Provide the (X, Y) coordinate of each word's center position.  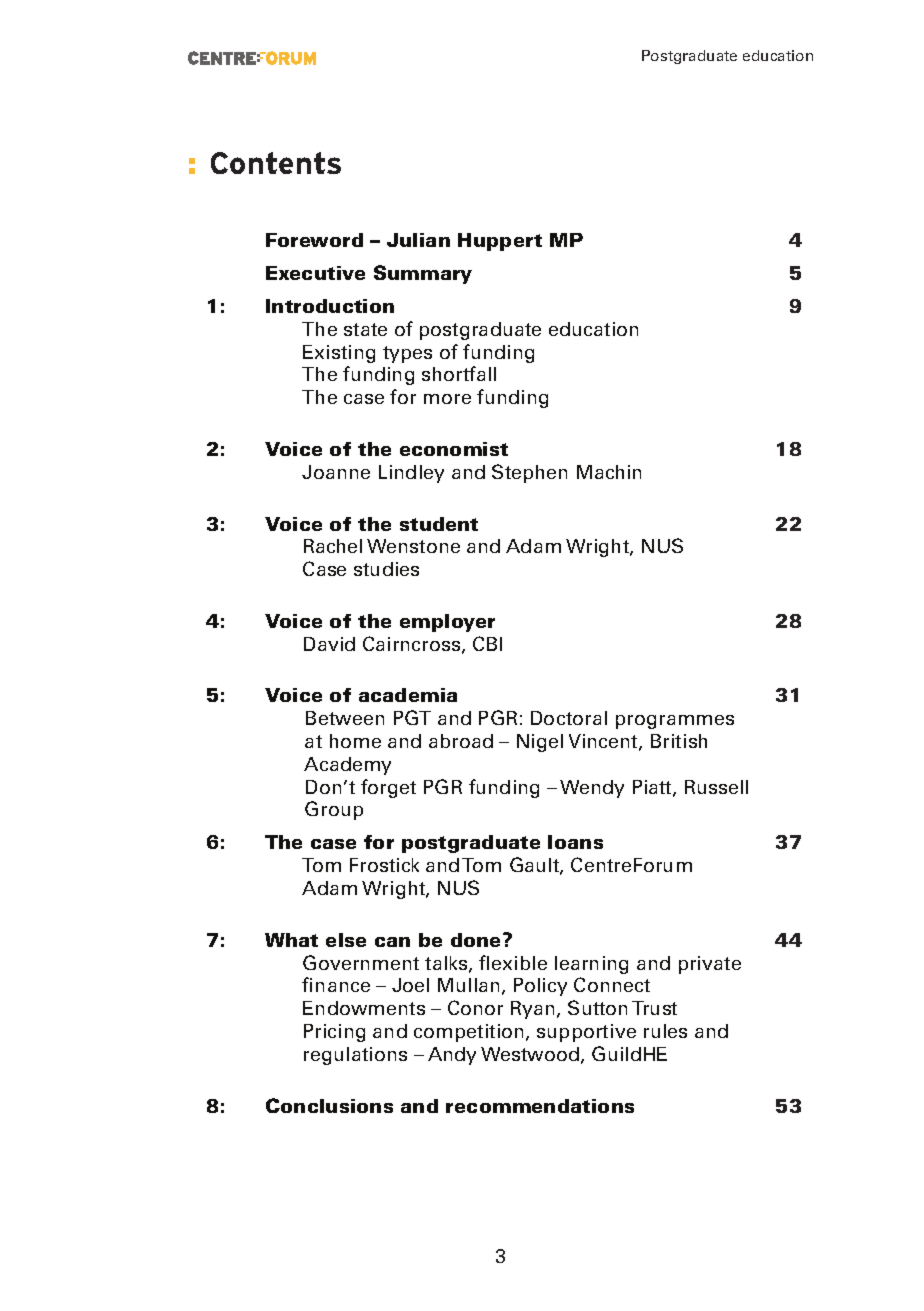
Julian (418, 240)
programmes (675, 722)
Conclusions (329, 1105)
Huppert (500, 242)
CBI (487, 643)
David (329, 644)
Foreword (314, 240)
